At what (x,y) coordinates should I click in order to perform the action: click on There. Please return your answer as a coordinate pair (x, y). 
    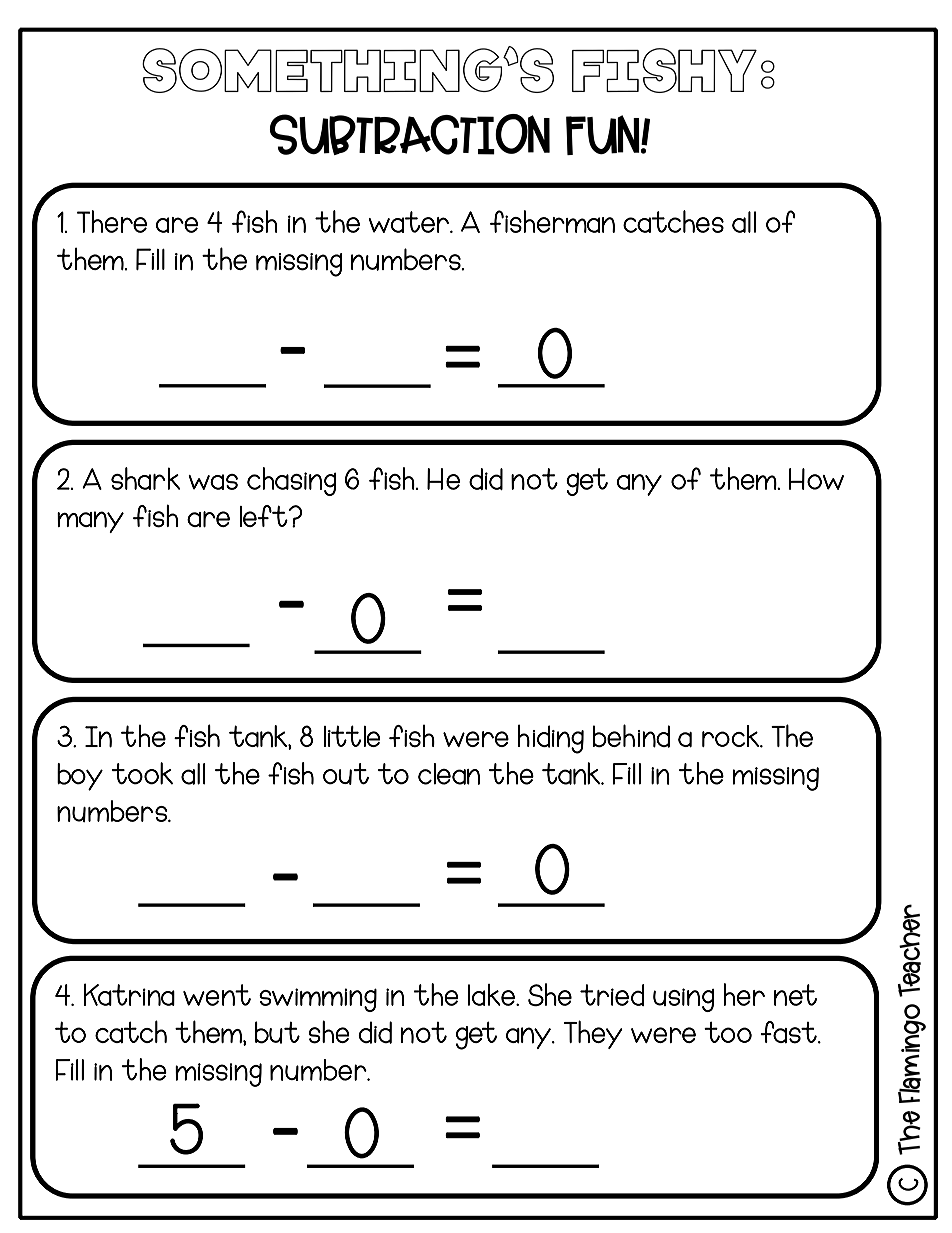
    Looking at the image, I should click on (112, 221).
